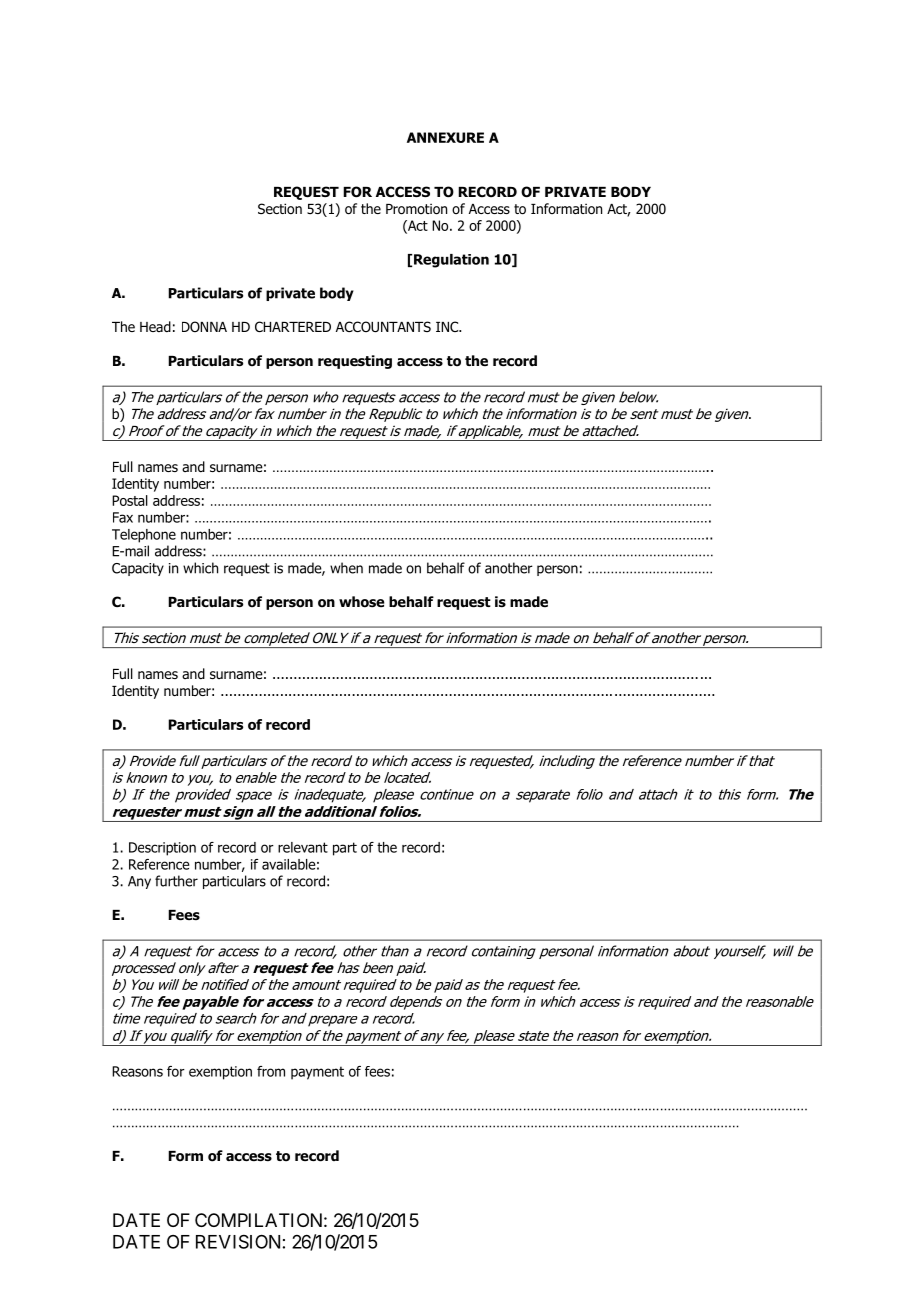 Image resolution: width=924 pixels, height=1308 pixels. I want to click on Description, so click(162, 849).
